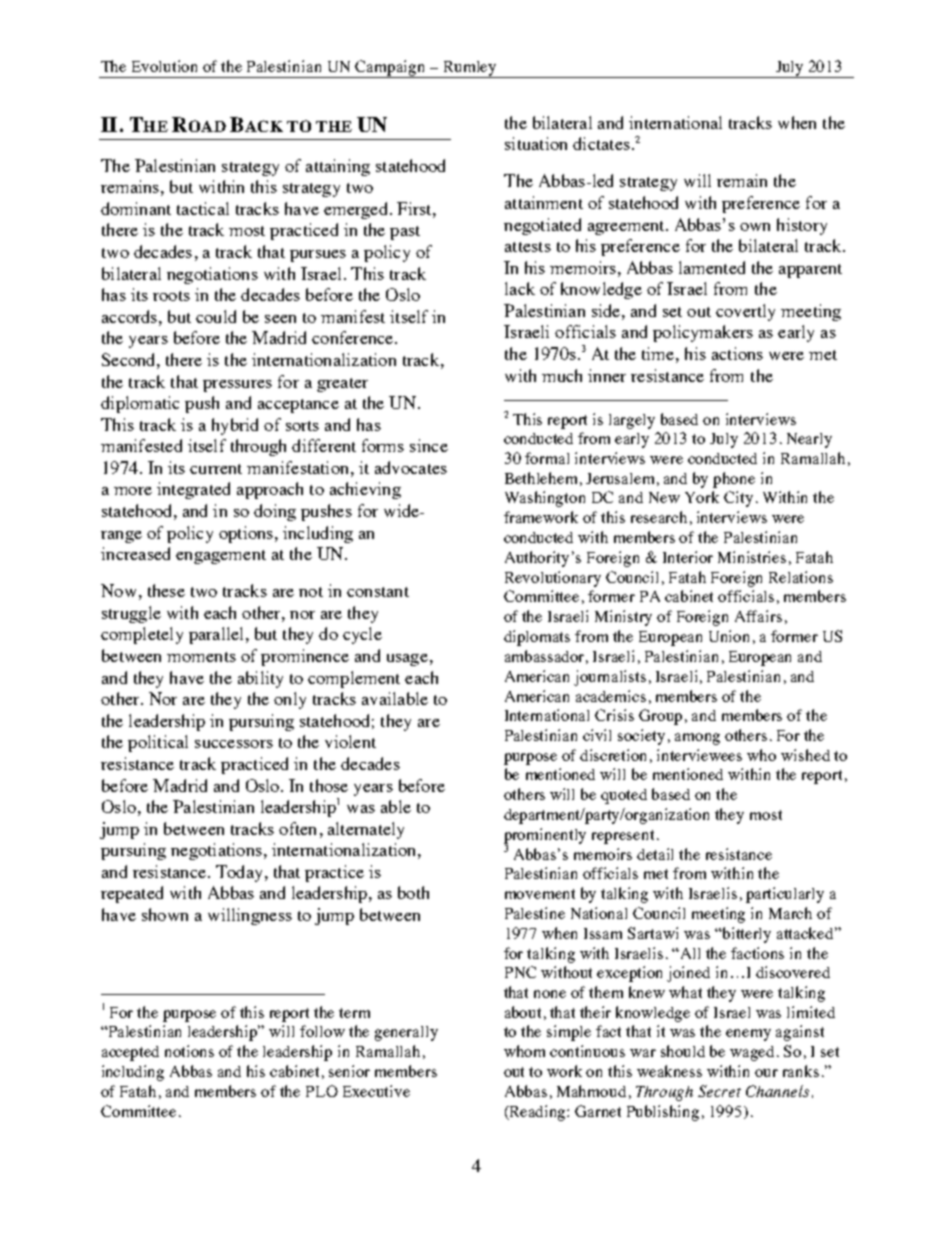  What do you see at coordinates (537, 638) in the image?
I see `diplomats` at bounding box center [537, 638].
